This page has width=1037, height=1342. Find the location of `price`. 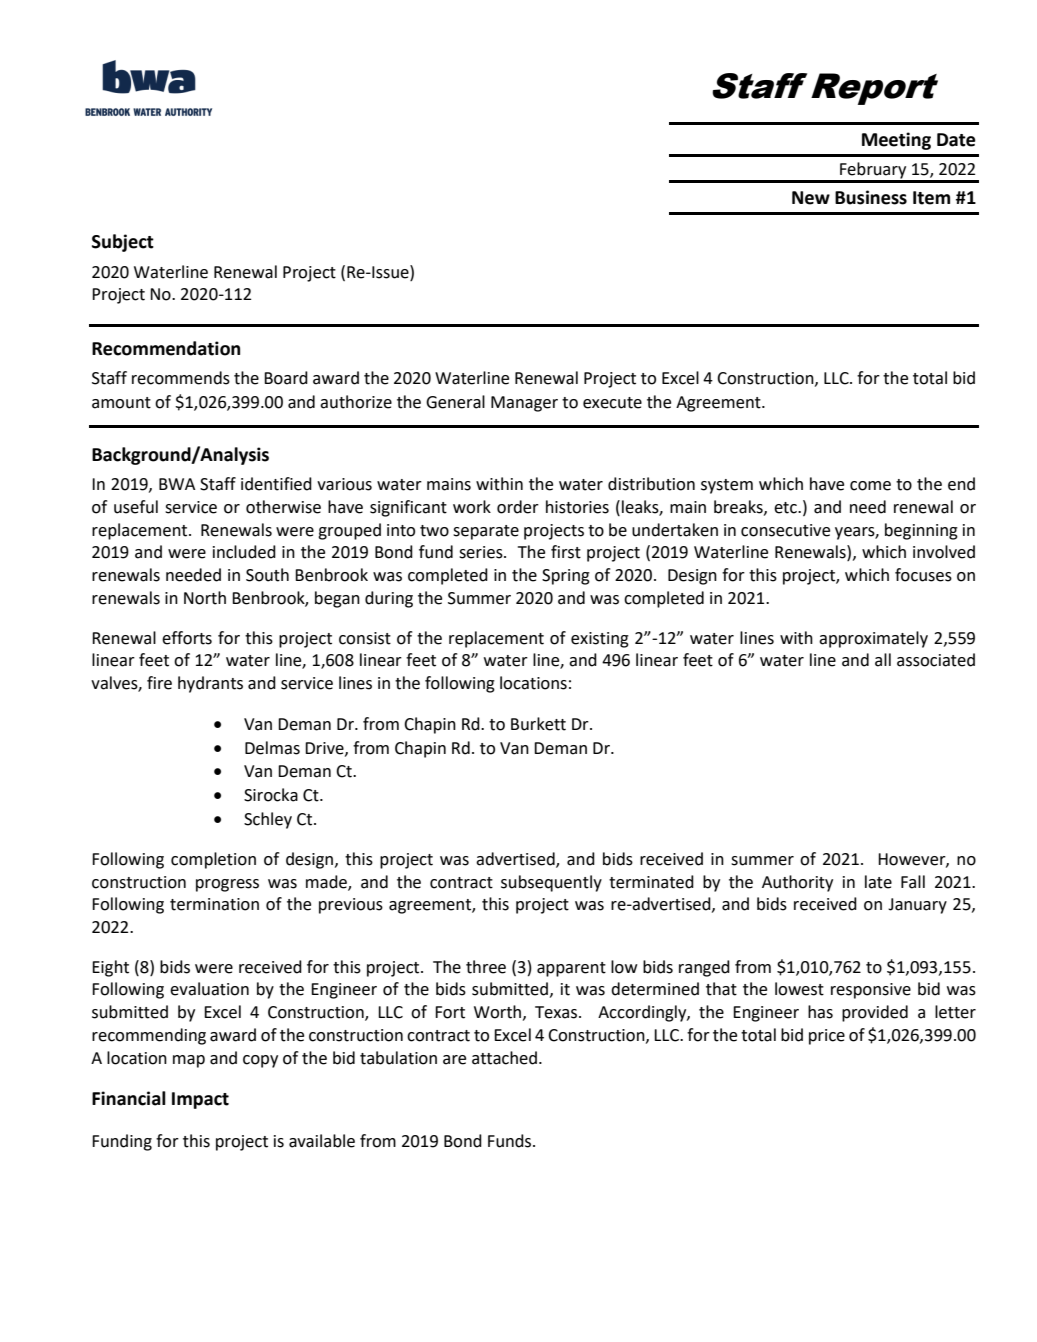

price is located at coordinates (827, 1037).
